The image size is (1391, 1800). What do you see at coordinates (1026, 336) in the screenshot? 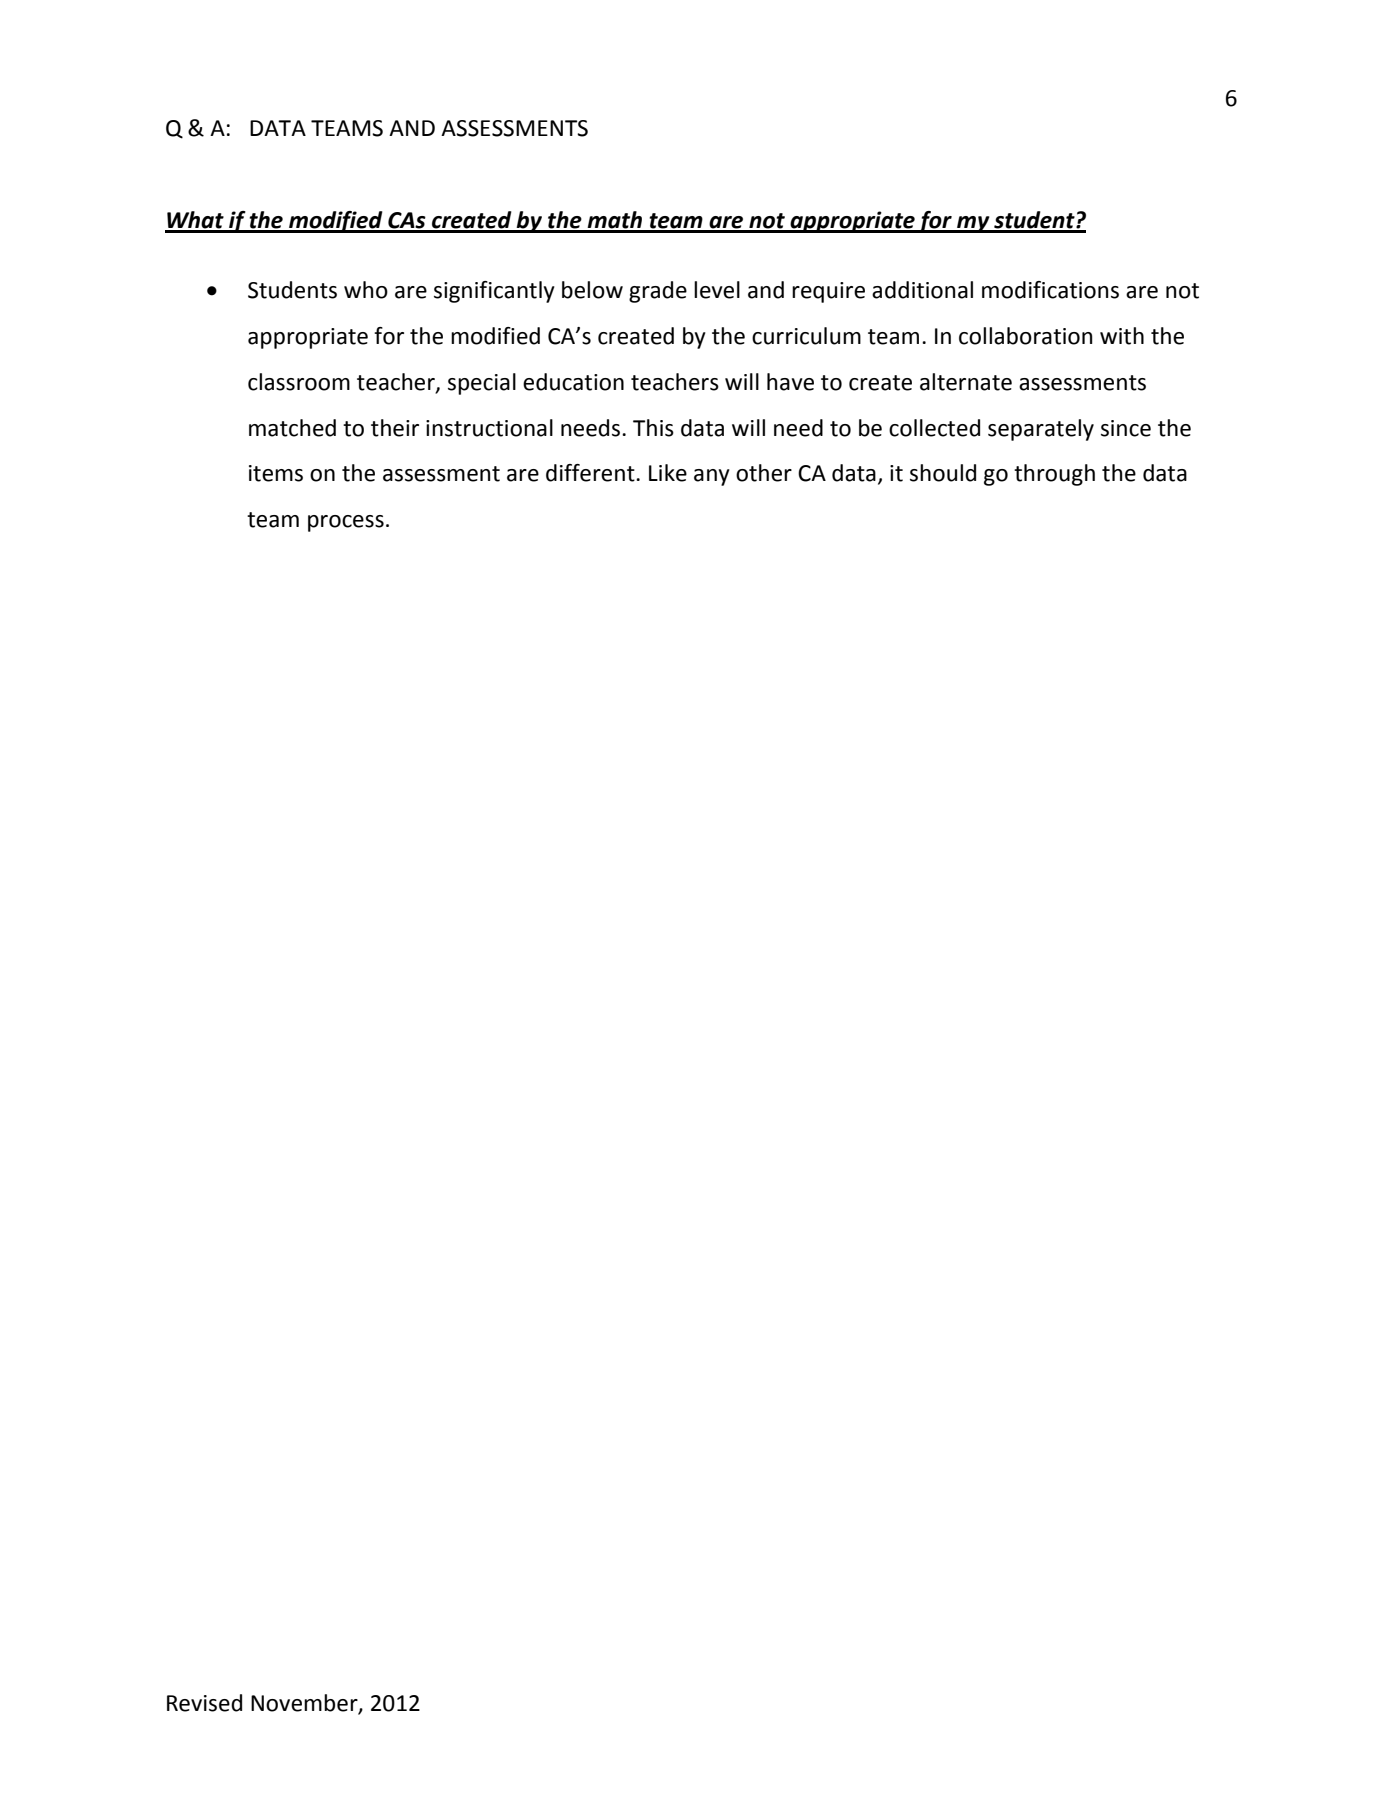
I see `collaboration` at bounding box center [1026, 336].
